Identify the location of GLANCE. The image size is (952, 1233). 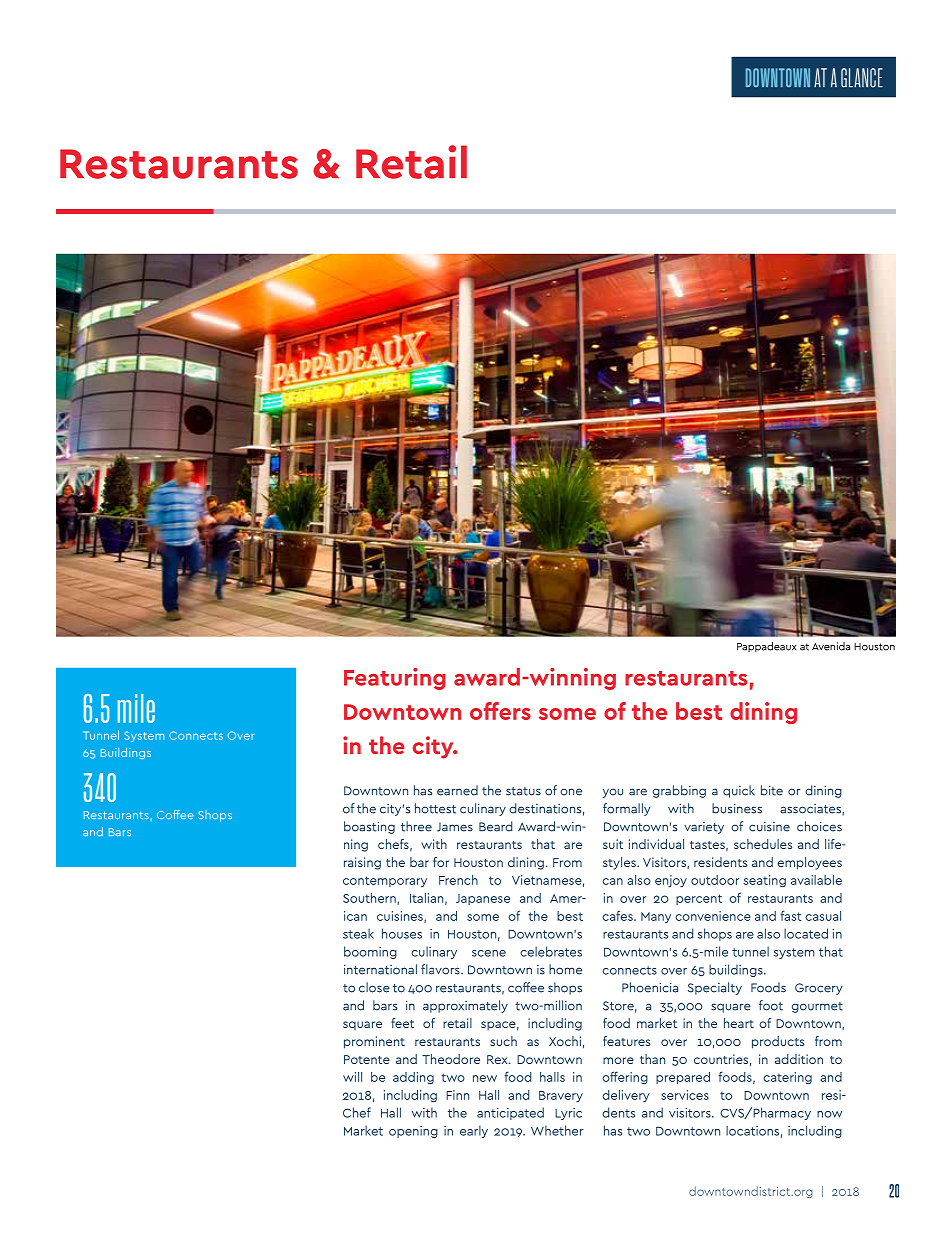
(862, 78).
